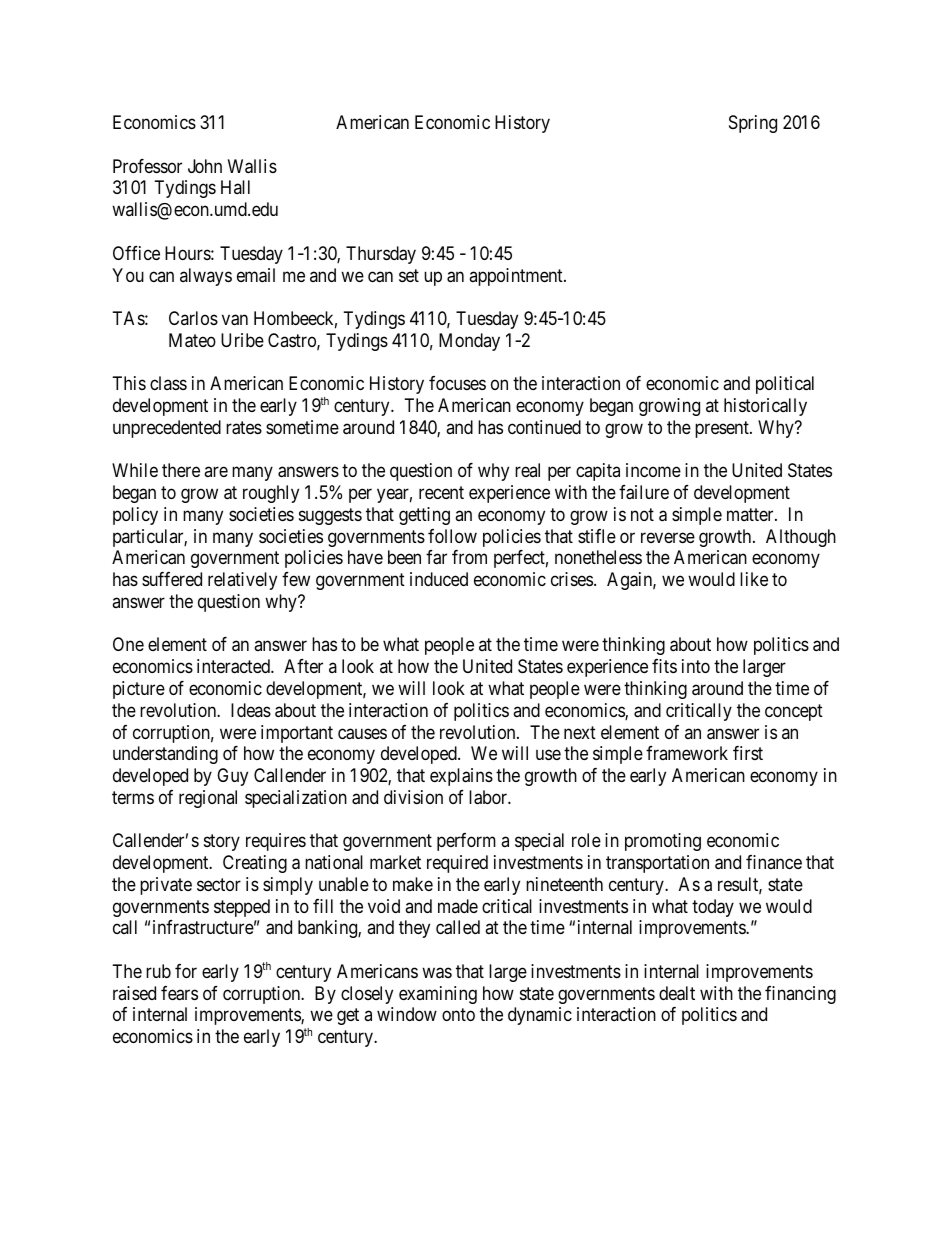  What do you see at coordinates (753, 124) in the screenshot?
I see `Spring` at bounding box center [753, 124].
